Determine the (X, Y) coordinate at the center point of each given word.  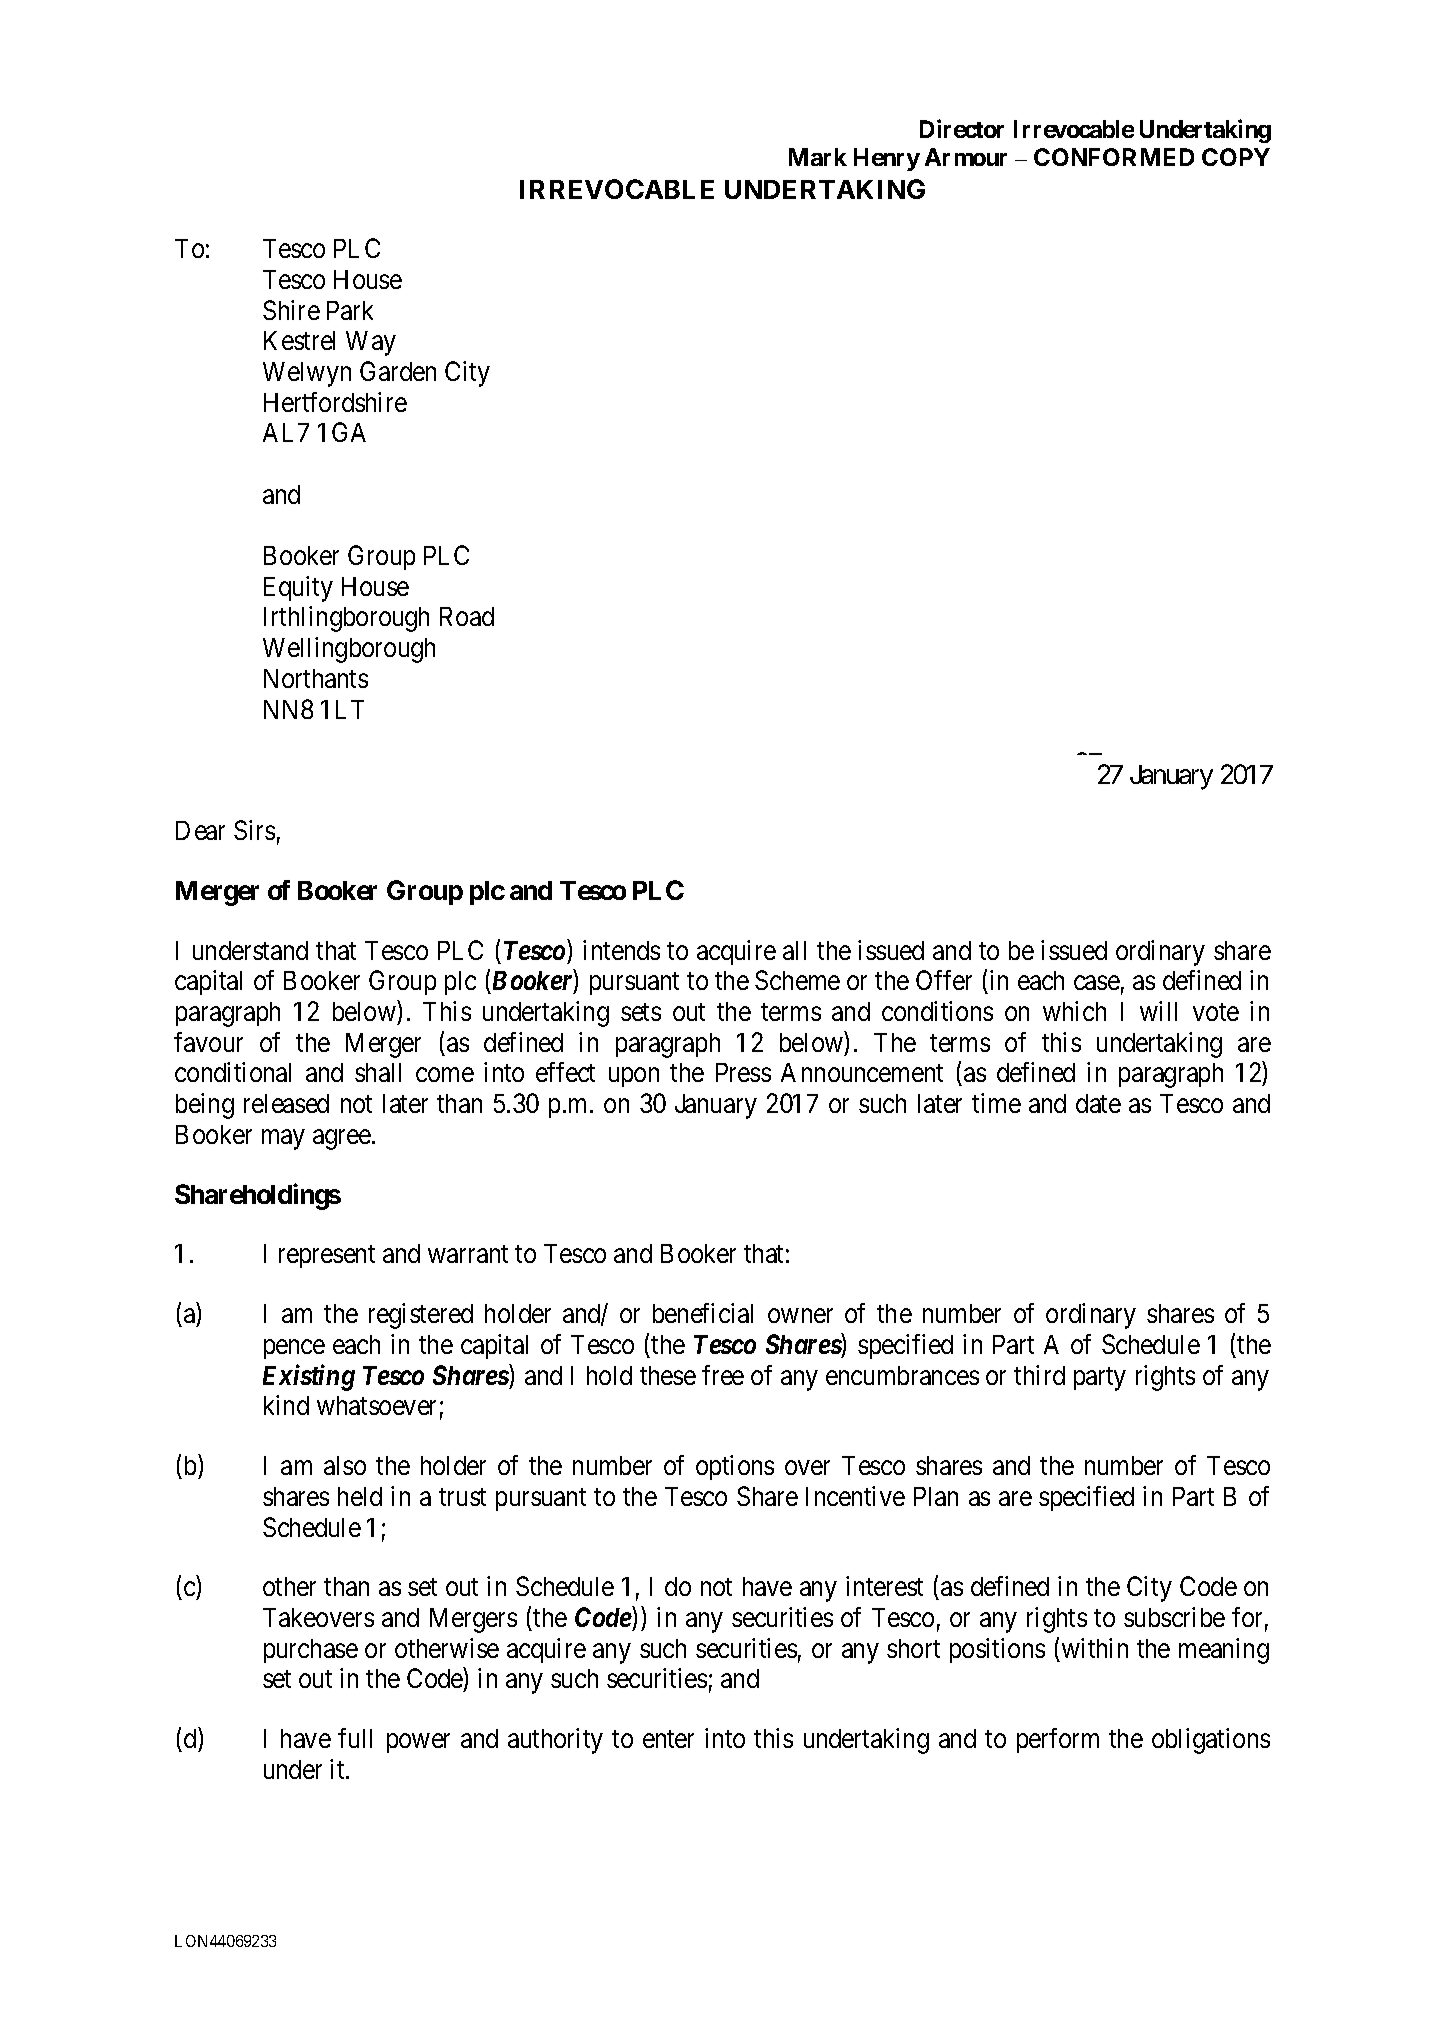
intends (621, 950)
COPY (1236, 157)
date (1098, 1103)
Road (467, 616)
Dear (200, 830)
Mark (818, 157)
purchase (311, 1651)
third (1039, 1375)
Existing (309, 1377)
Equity (298, 589)
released (286, 1103)
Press (743, 1072)
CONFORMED (1114, 157)
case (1097, 983)
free (723, 1375)
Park (350, 310)
